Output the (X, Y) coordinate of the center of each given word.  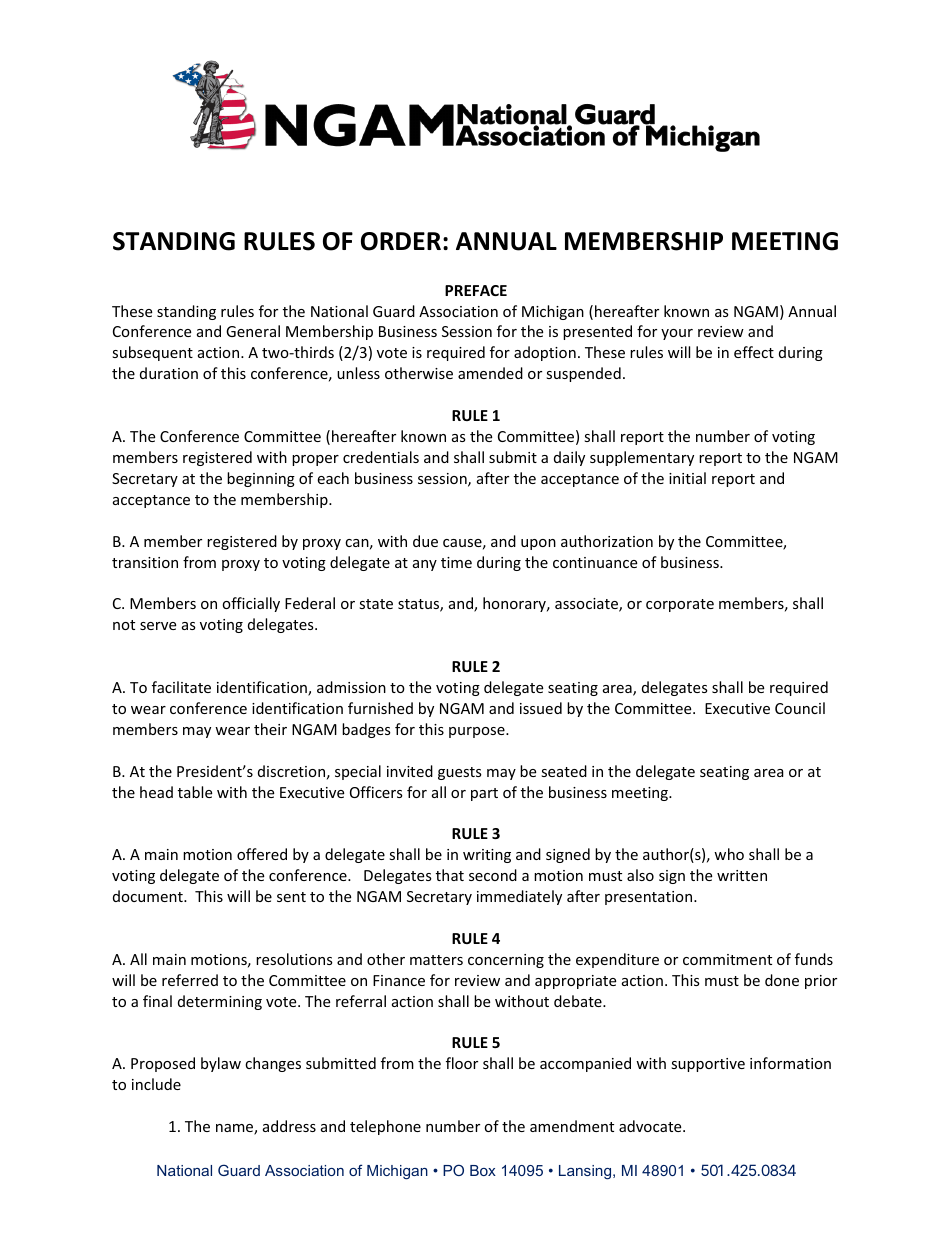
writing (487, 856)
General (253, 331)
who (729, 854)
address (289, 1126)
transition (145, 562)
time (456, 562)
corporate (680, 605)
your (677, 334)
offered (262, 854)
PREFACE (476, 290)
